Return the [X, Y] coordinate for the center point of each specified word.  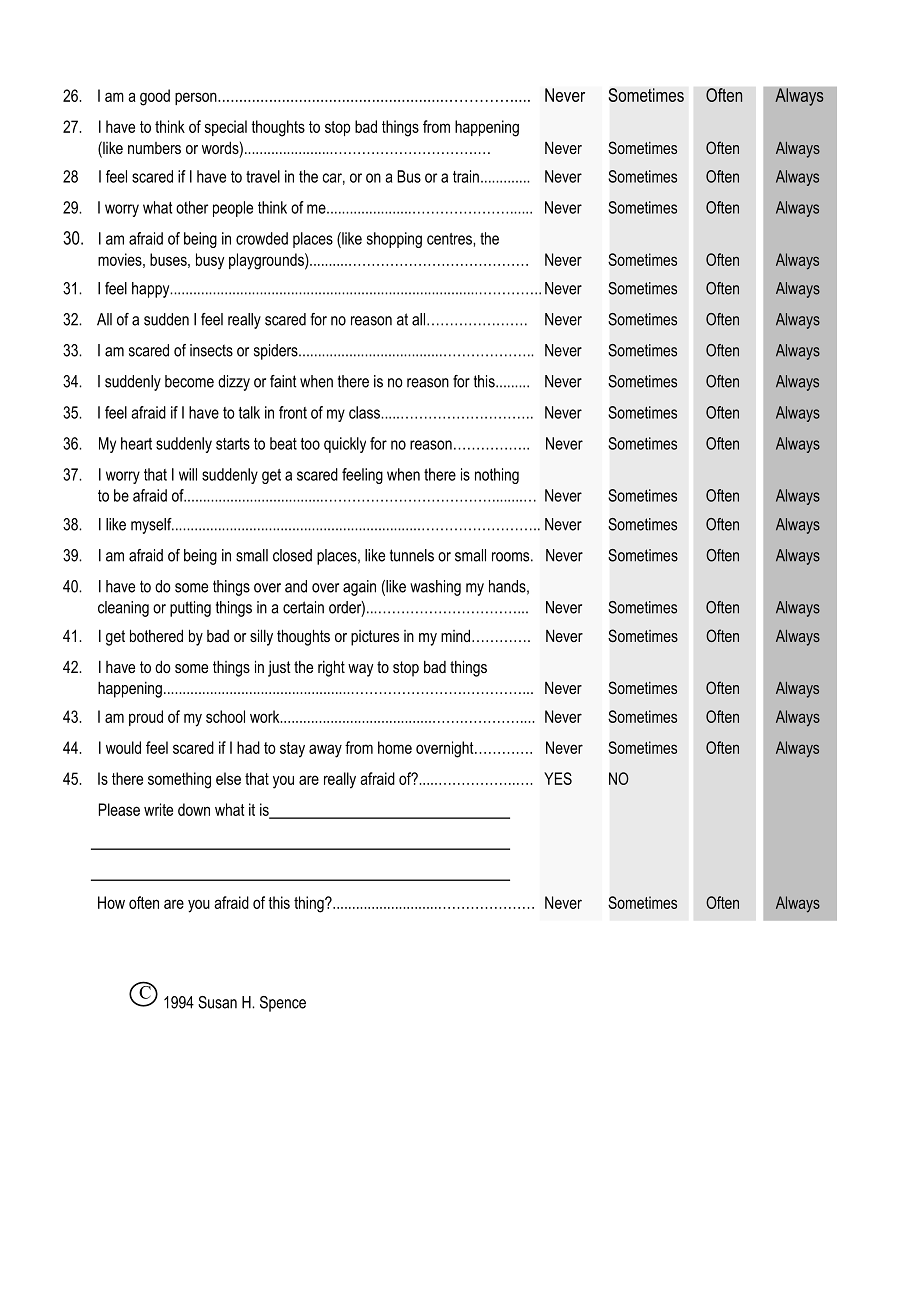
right [331, 668]
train [466, 176]
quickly [345, 445]
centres [450, 239]
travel [263, 176]
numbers [154, 148]
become [189, 381]
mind [457, 635]
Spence [283, 1004]
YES [558, 778]
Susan [217, 1002]
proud [146, 718]
